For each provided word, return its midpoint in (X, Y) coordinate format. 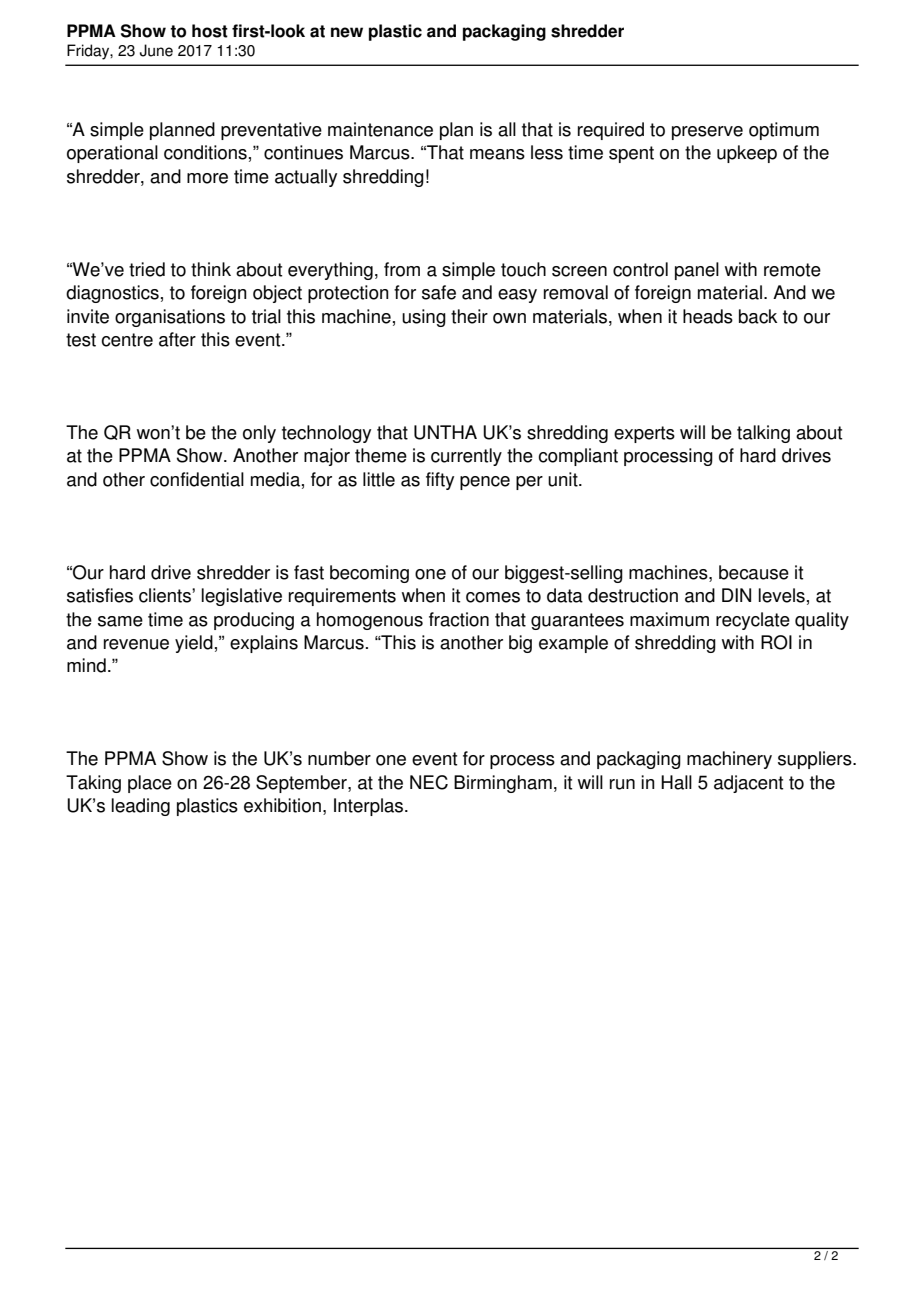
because (754, 572)
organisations (170, 318)
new (347, 32)
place (150, 784)
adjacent (748, 784)
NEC (429, 782)
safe (439, 292)
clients (166, 595)
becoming (369, 574)
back (758, 316)
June (156, 50)
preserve (707, 133)
